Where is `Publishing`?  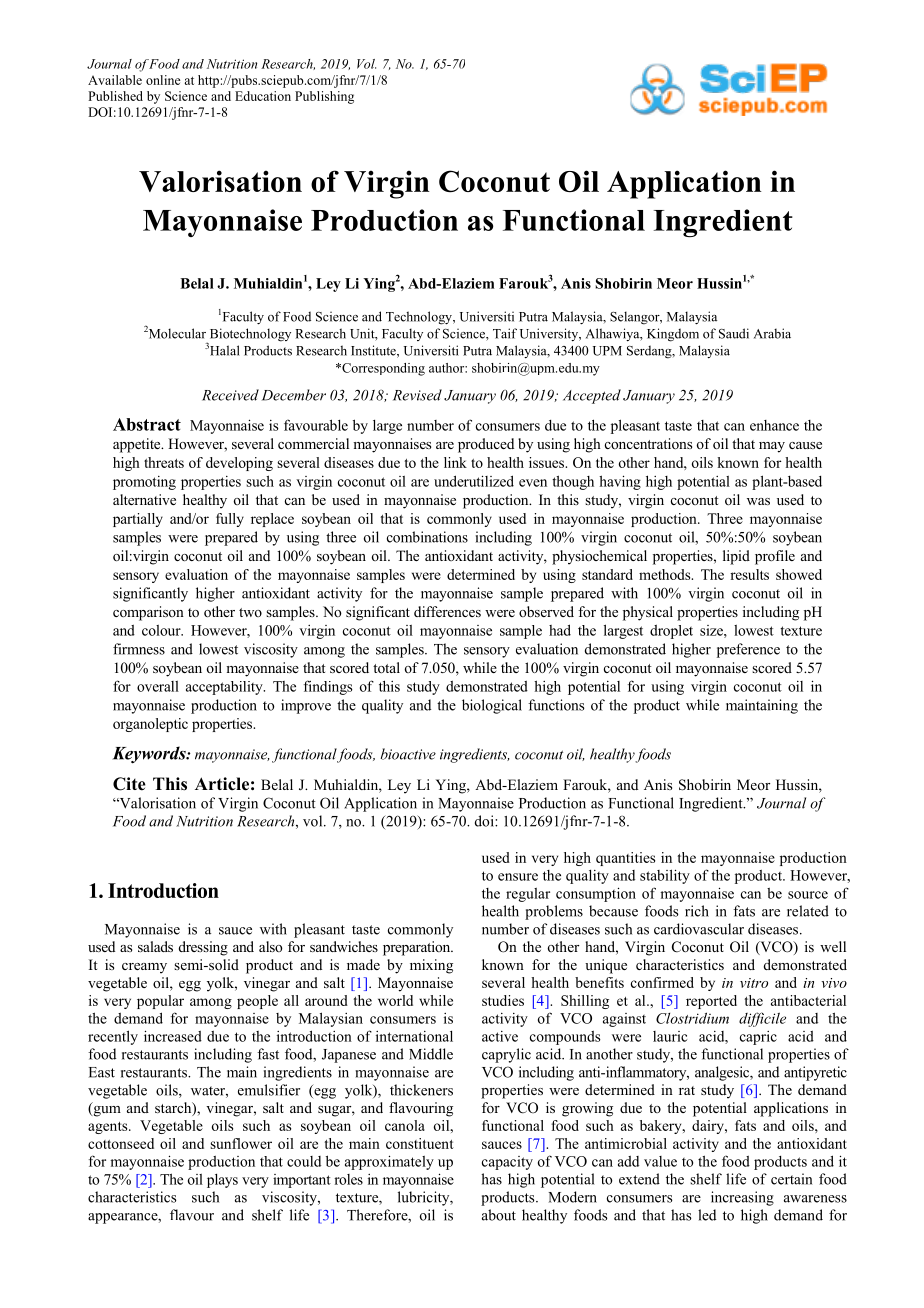
Publishing is located at coordinates (324, 97).
